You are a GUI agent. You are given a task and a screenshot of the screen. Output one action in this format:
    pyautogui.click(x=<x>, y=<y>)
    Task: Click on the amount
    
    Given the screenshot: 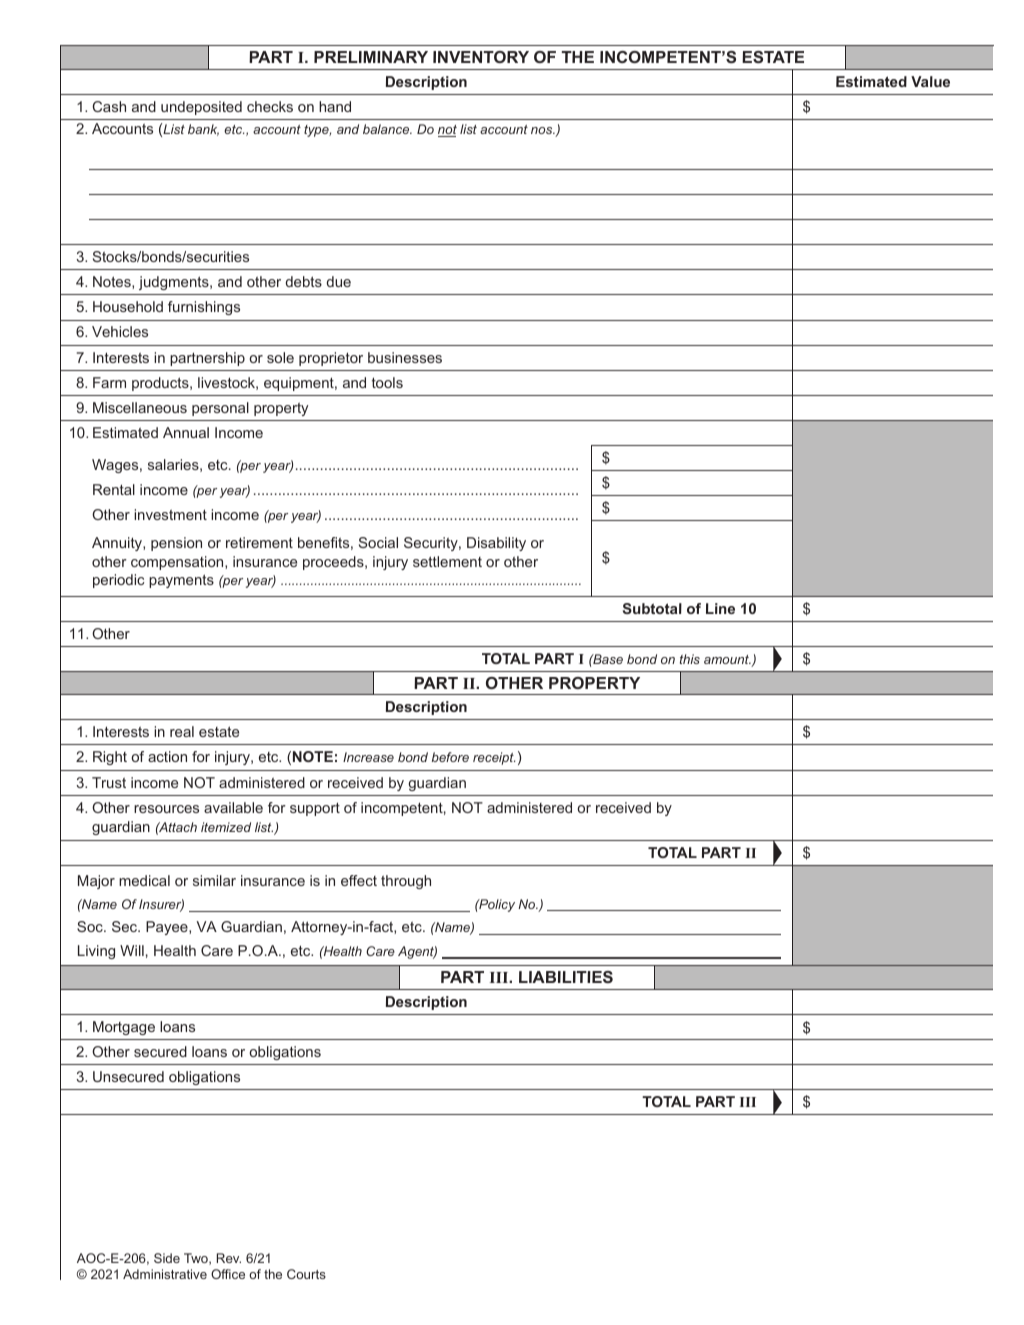 What is the action you would take?
    pyautogui.click(x=727, y=659)
